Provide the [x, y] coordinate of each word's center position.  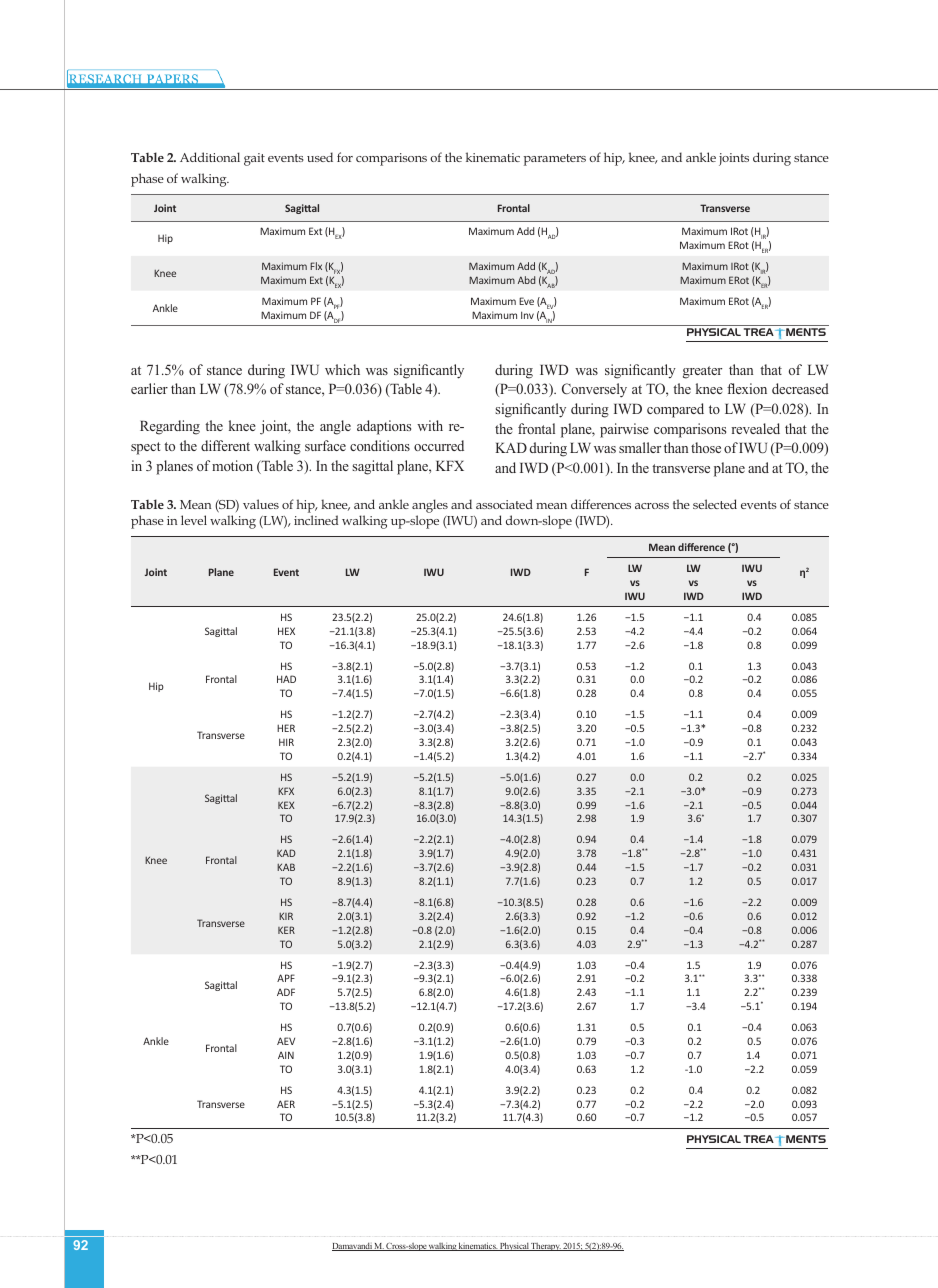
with [430, 425]
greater [702, 372]
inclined [316, 520]
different [225, 445]
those [706, 447]
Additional [210, 157]
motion [232, 465]
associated [504, 504]
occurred [439, 445]
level [194, 520]
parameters [554, 160]
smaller [640, 447]
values [261, 504]
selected [715, 504]
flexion [747, 388]
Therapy [546, 1247]
